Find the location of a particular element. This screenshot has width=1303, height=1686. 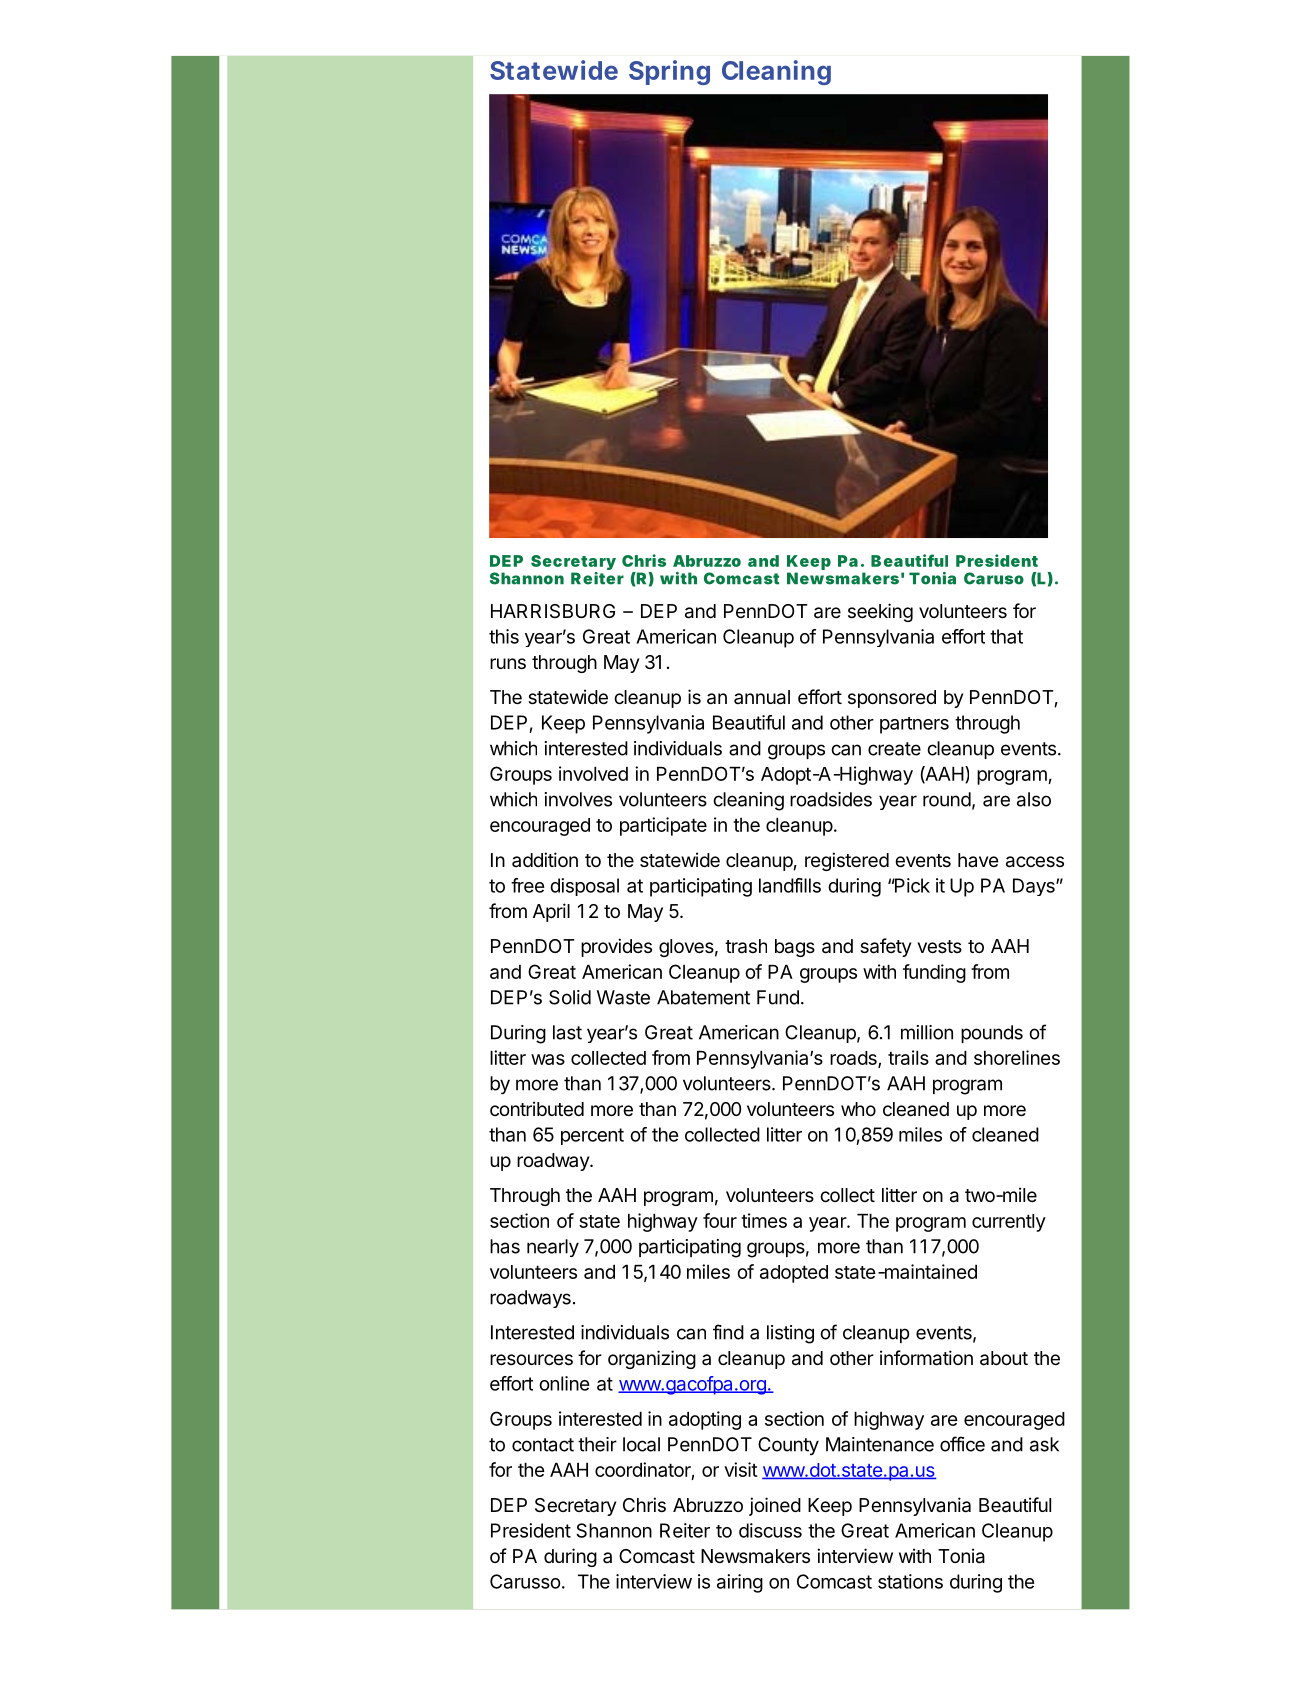

contact is located at coordinates (543, 1445).
